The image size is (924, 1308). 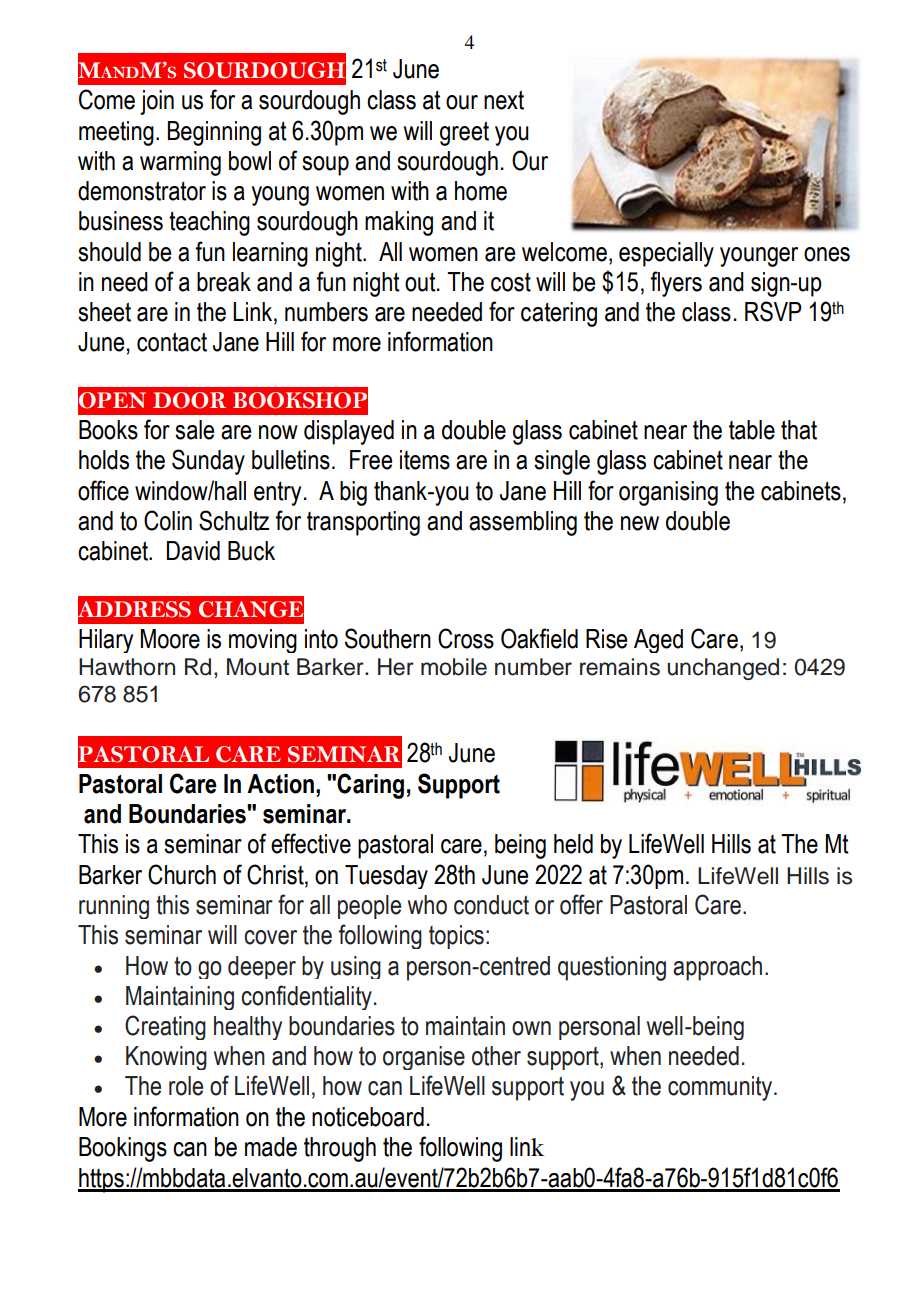 I want to click on Beginning, so click(x=214, y=133).
